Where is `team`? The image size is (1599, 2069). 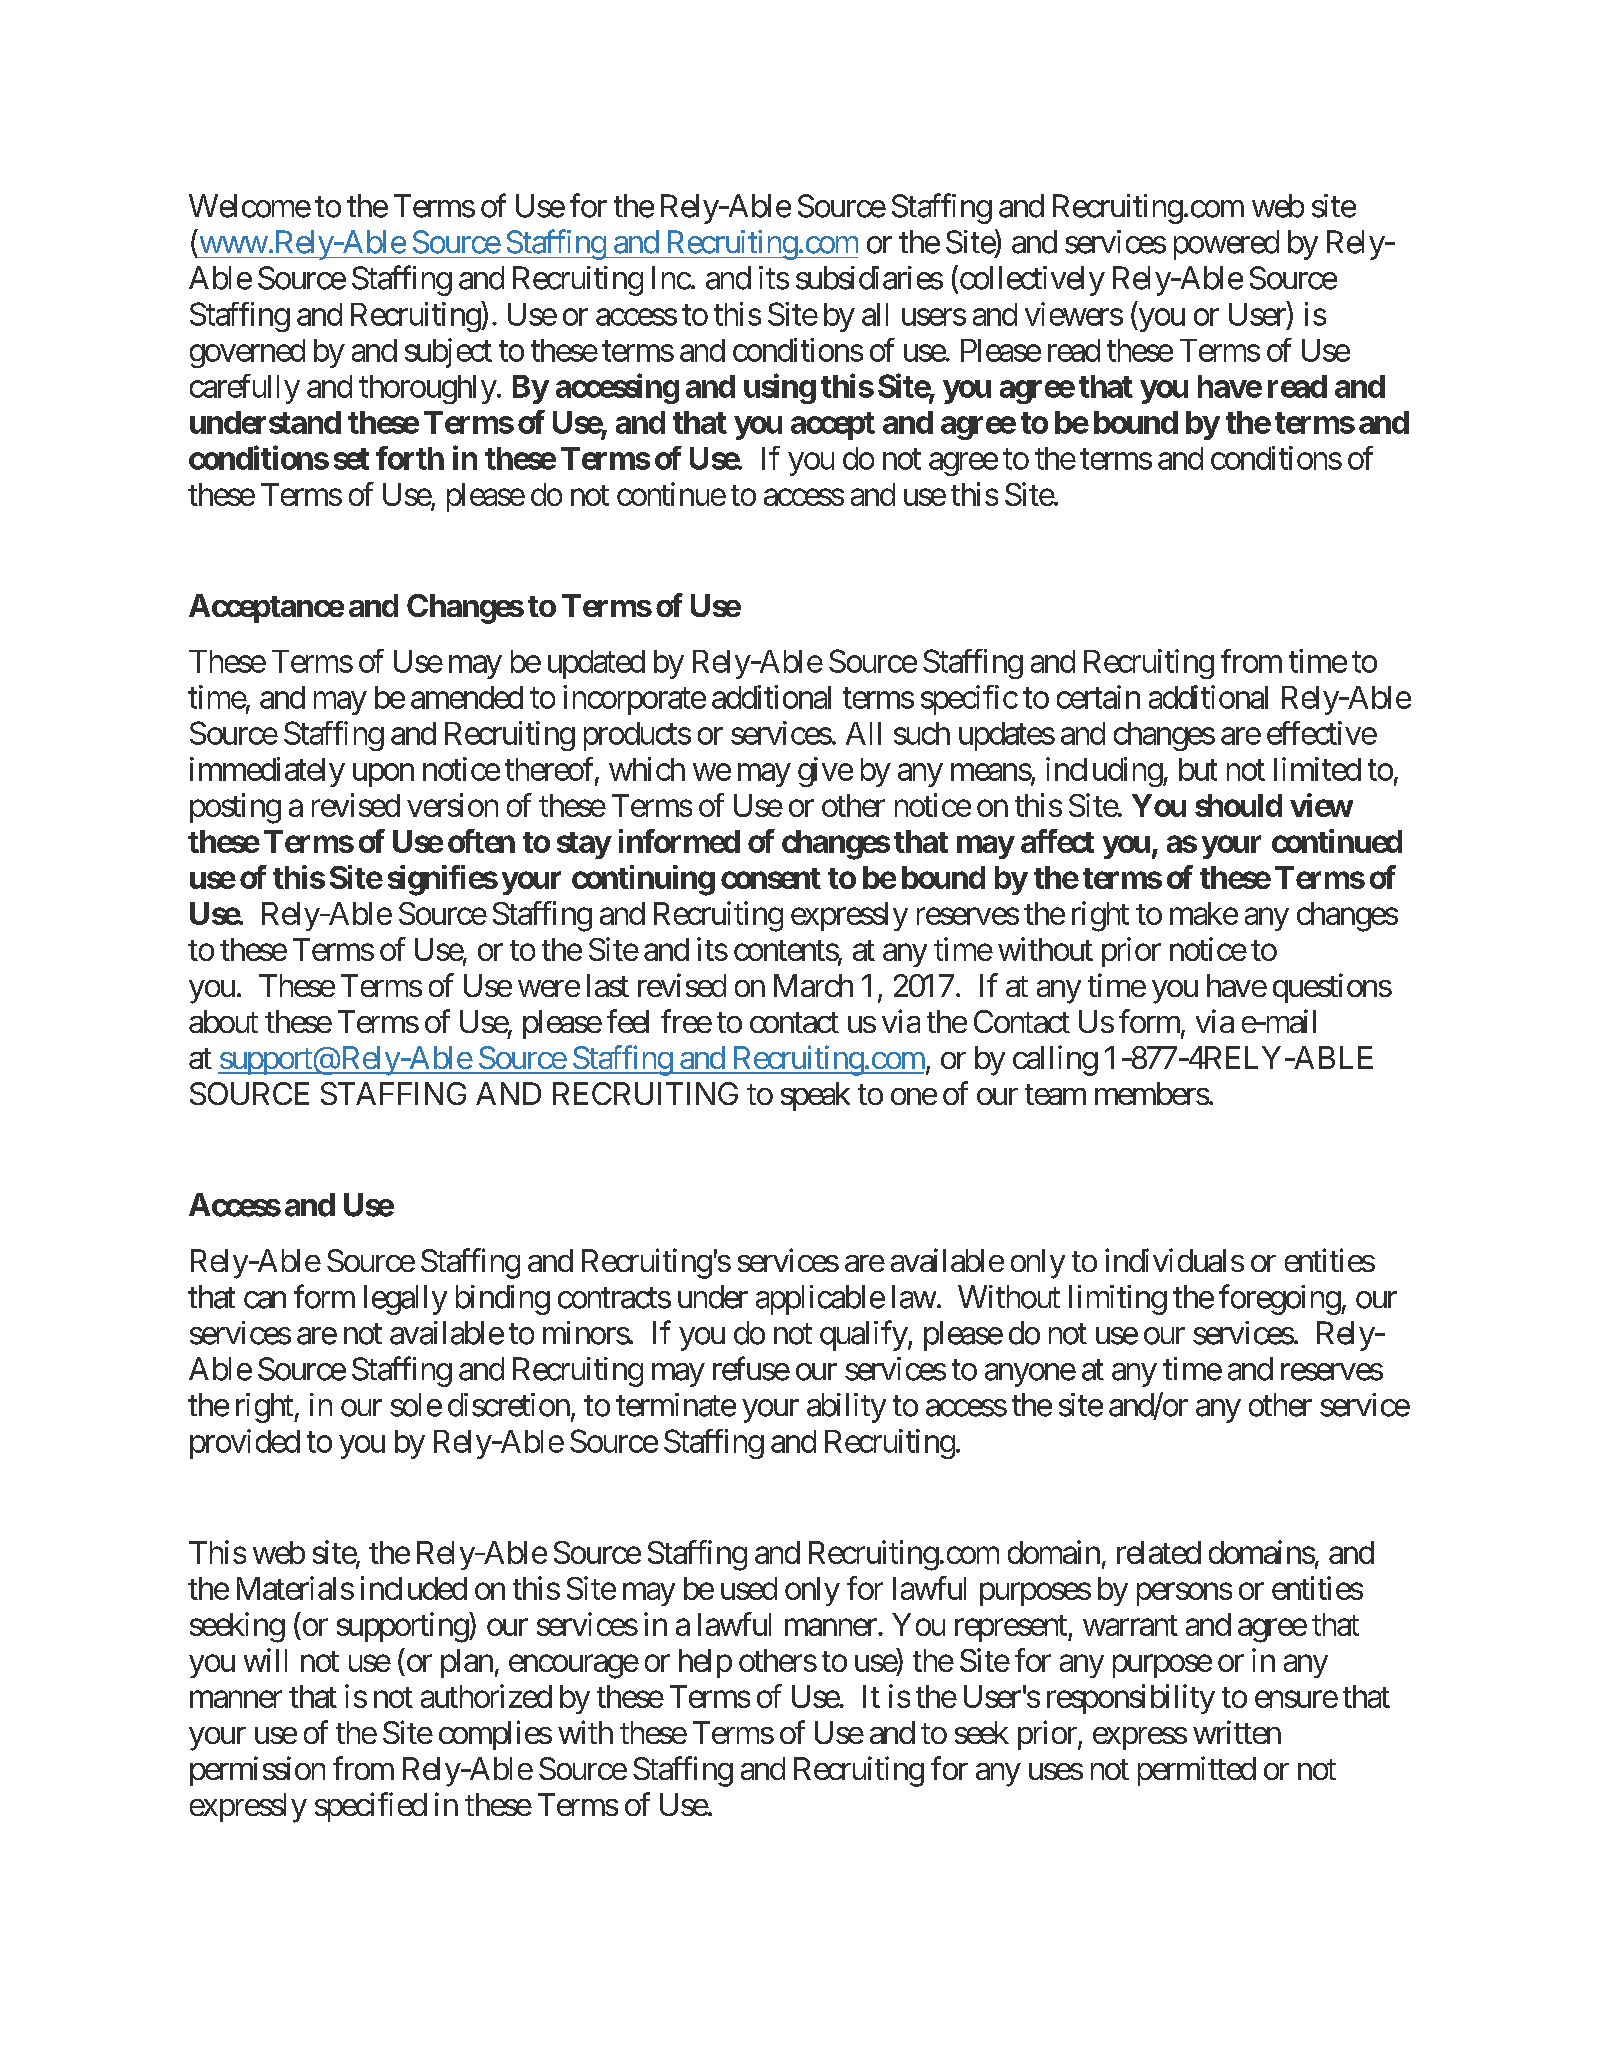
team is located at coordinates (1055, 1094).
